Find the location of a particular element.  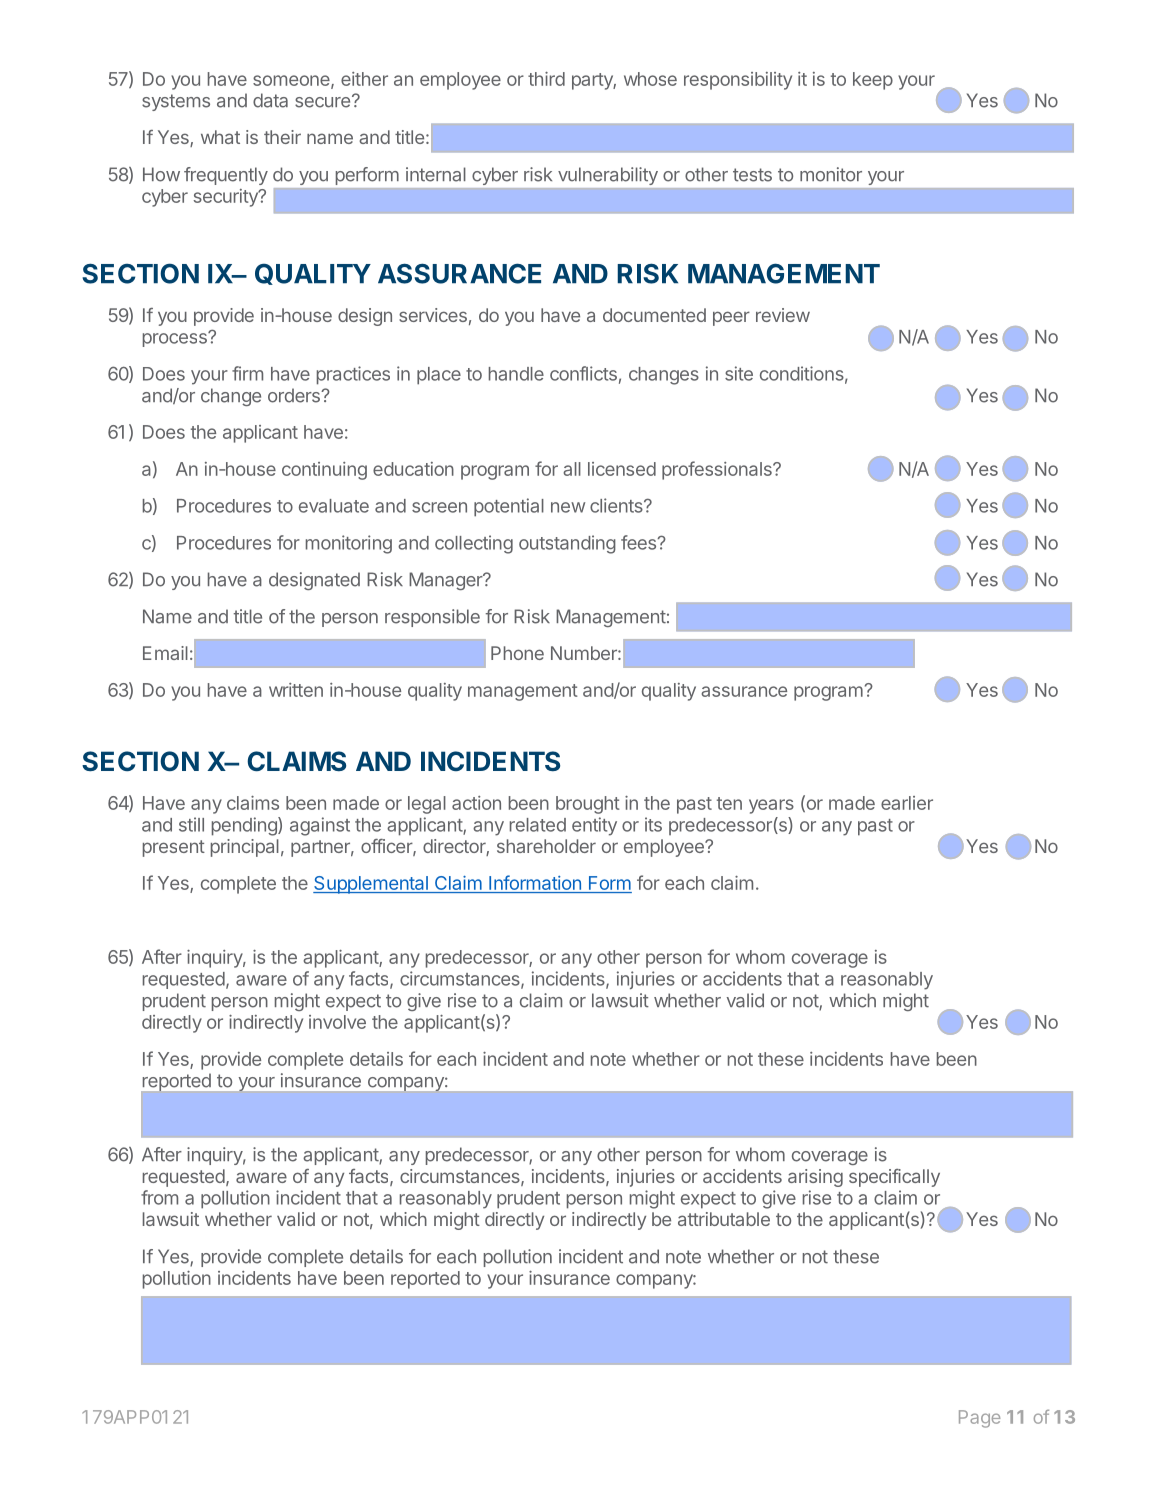

third is located at coordinates (546, 79).
